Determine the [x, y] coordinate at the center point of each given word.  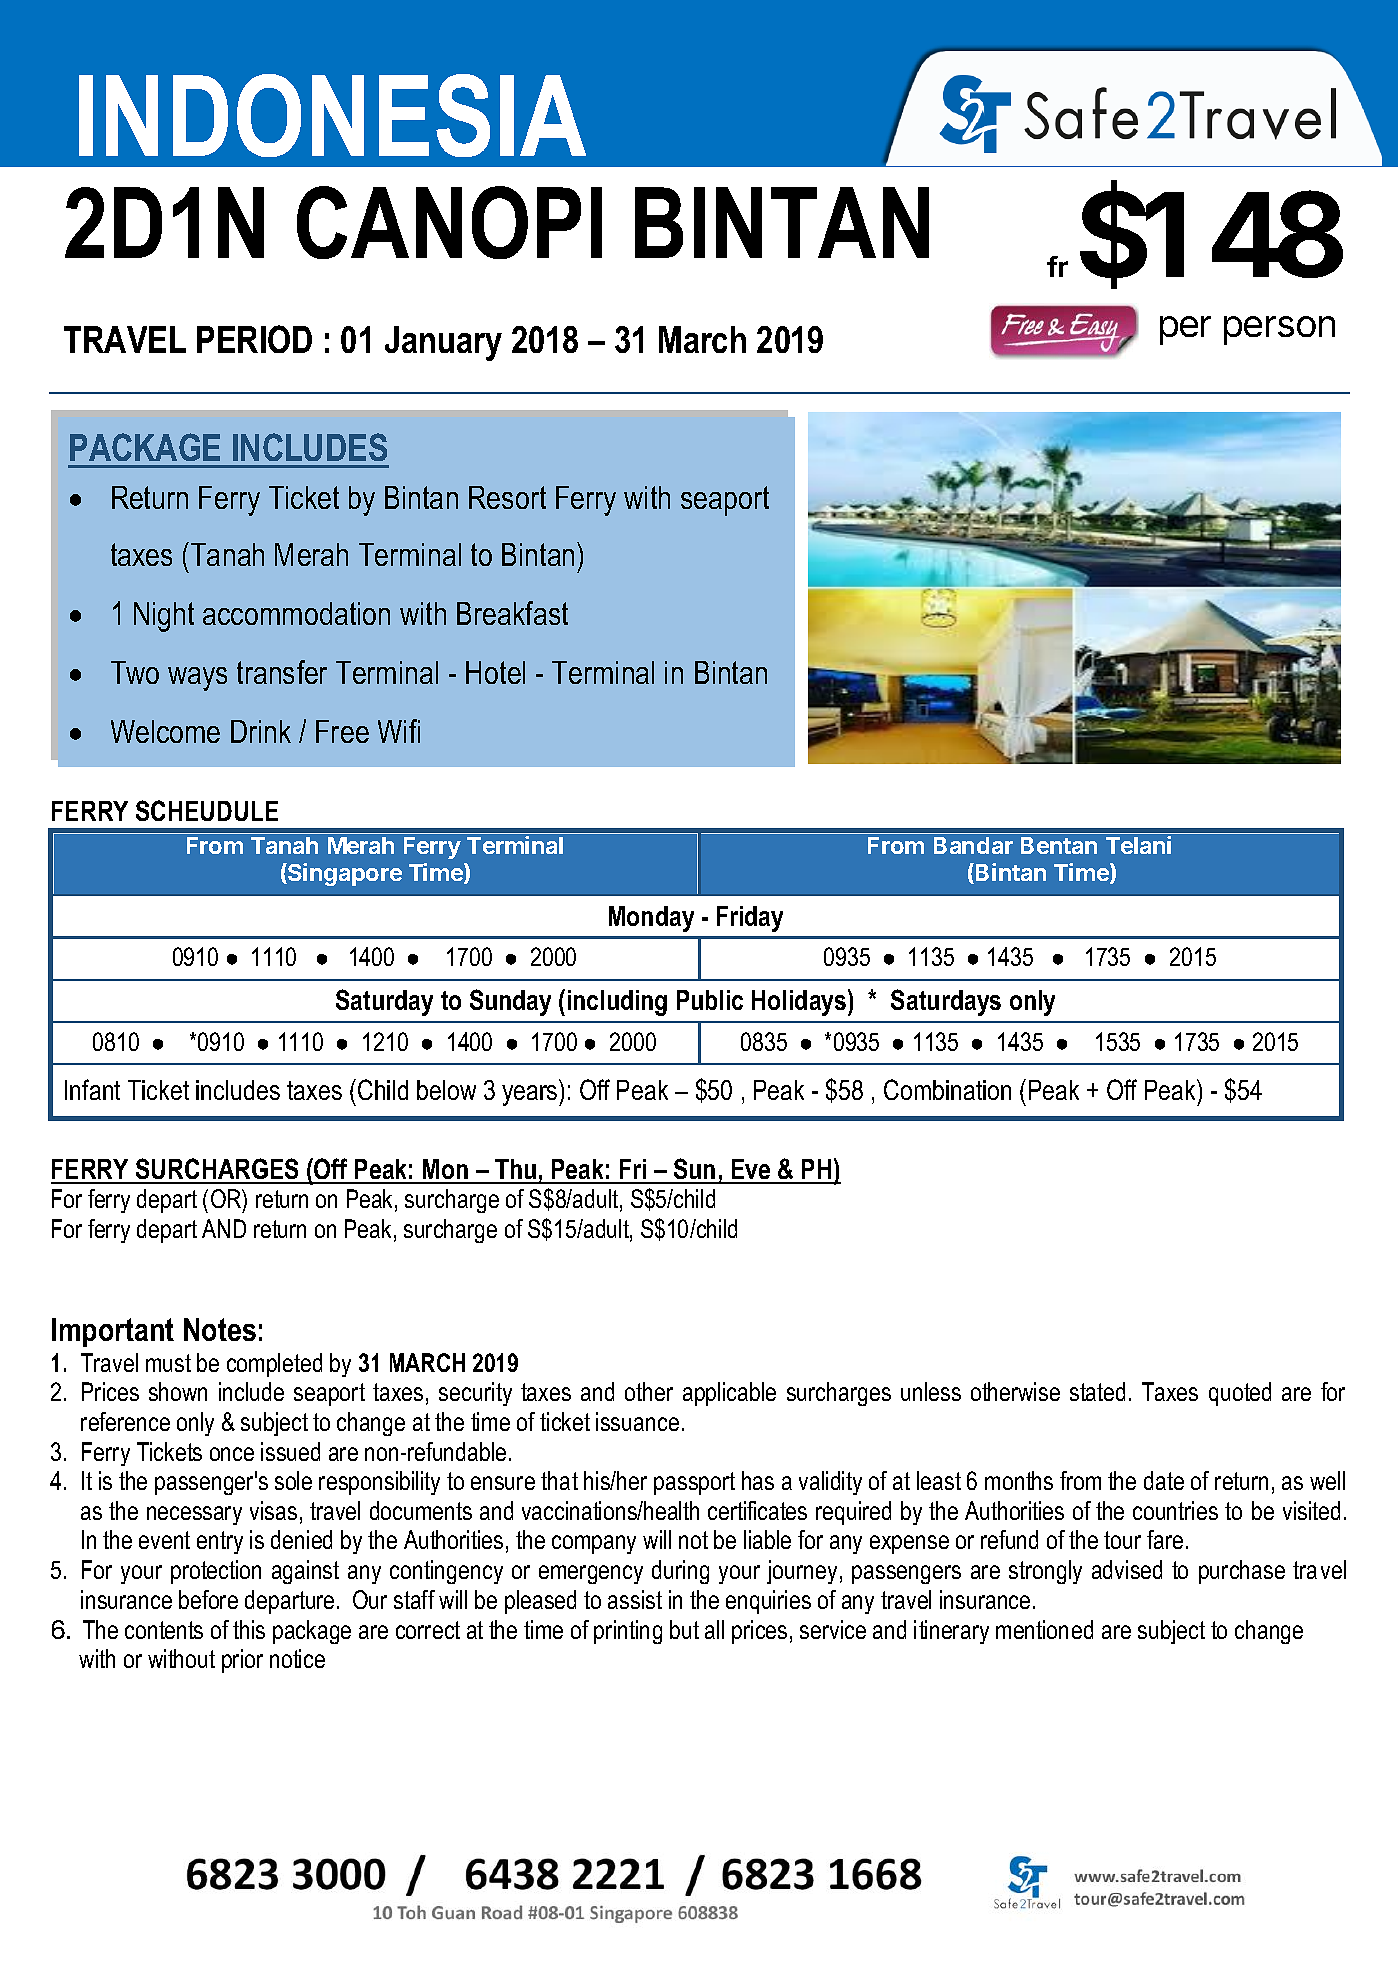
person [1279, 330]
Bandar [973, 845]
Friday [750, 919]
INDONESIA [332, 115]
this [249, 1629]
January [443, 343]
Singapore [344, 874]
